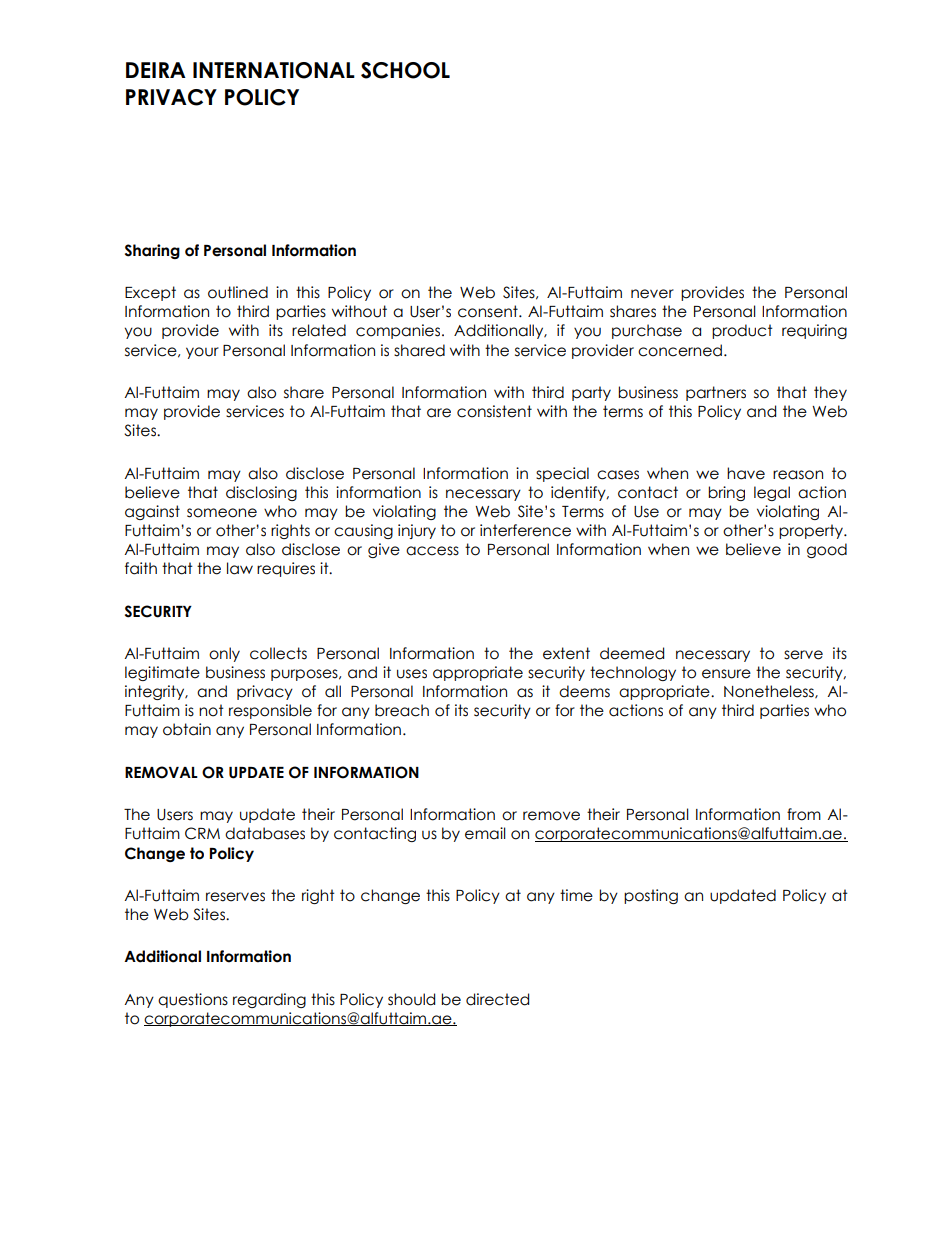 The width and height of the screenshot is (952, 1233). What do you see at coordinates (652, 294) in the screenshot?
I see `never` at bounding box center [652, 294].
